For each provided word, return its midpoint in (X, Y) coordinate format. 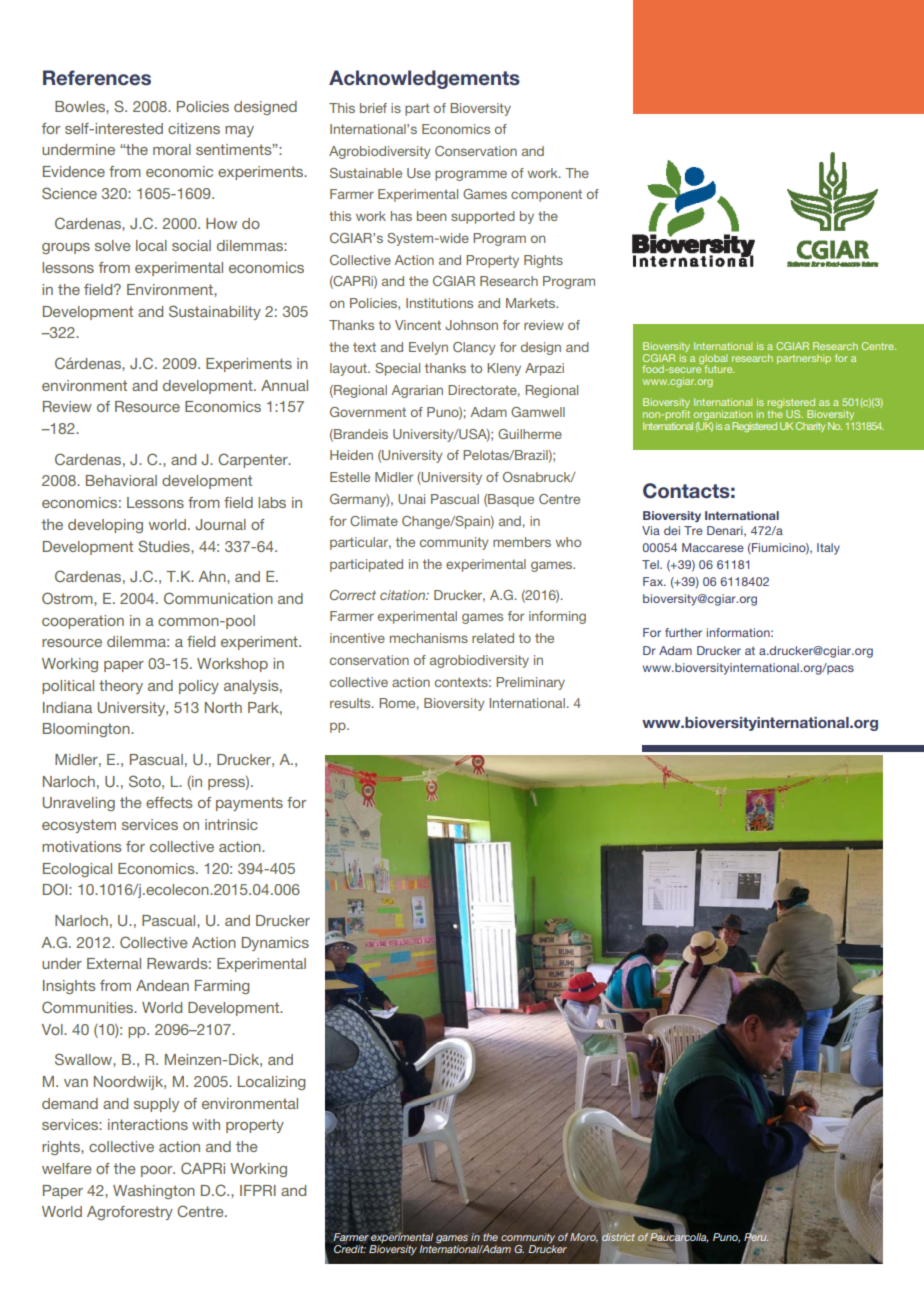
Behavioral (121, 480)
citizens (194, 128)
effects (169, 802)
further (683, 632)
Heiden (351, 455)
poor (158, 1171)
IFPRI (258, 1190)
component (546, 196)
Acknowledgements (424, 79)
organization (722, 416)
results (351, 703)
